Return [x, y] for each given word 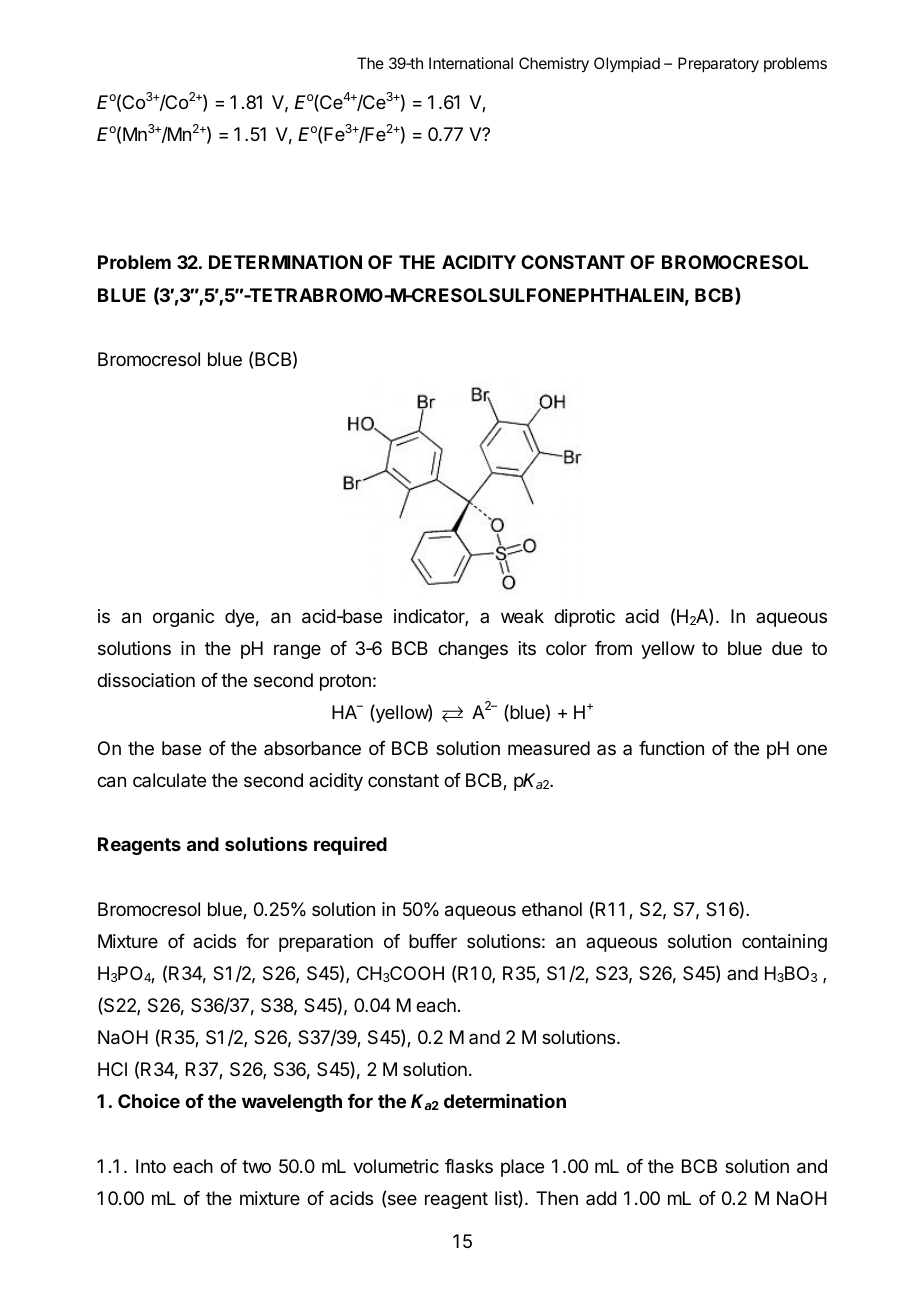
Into [151, 1166]
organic [183, 618]
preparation [326, 943]
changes [473, 650]
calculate [169, 780]
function [671, 748]
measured [549, 748]
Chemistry [554, 65]
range [297, 651]
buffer [433, 941]
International [471, 63]
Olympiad [627, 65]
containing [784, 943]
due [787, 648]
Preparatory [718, 65]
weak [522, 616]
